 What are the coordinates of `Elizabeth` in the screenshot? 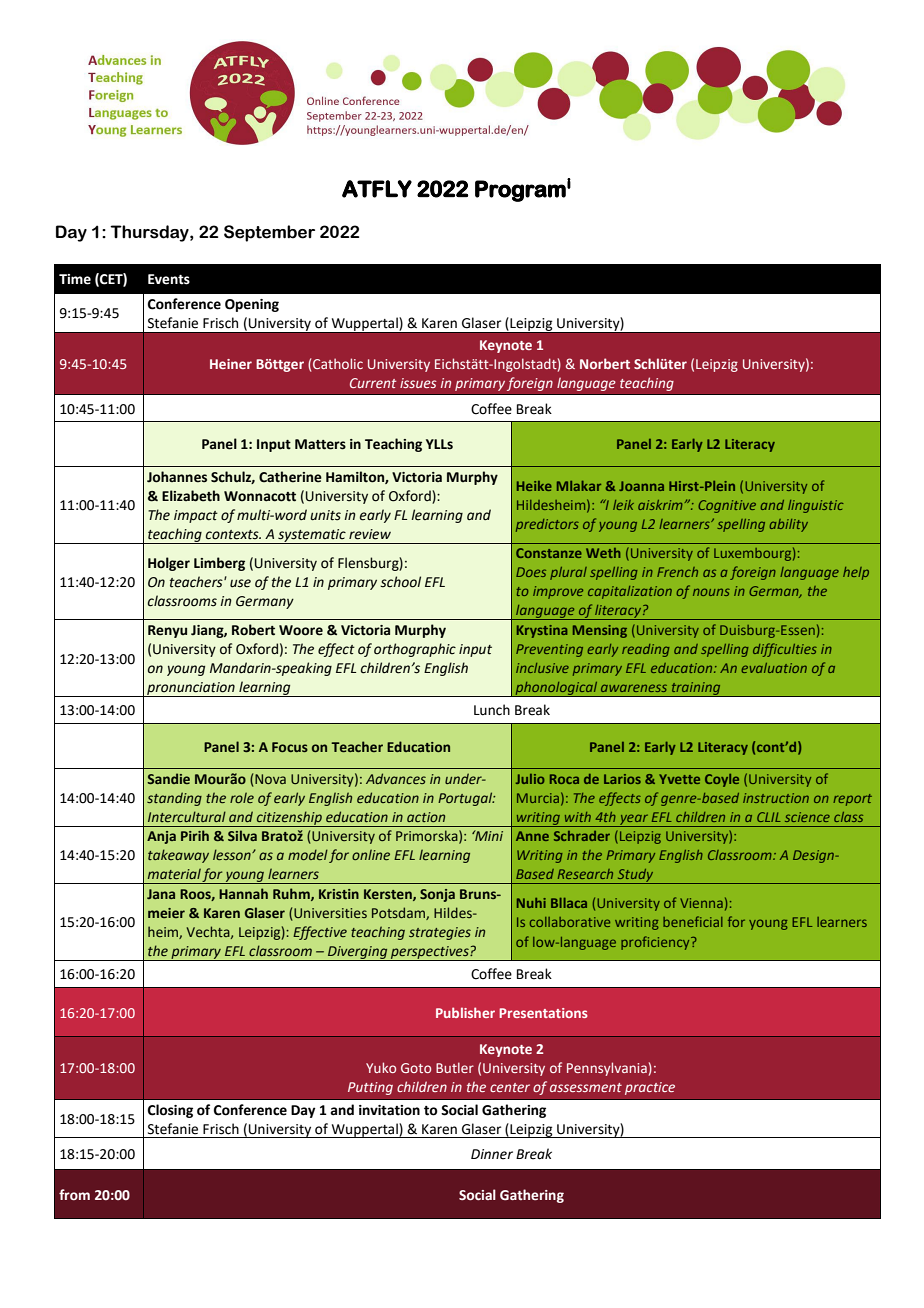 It's located at (191, 496).
